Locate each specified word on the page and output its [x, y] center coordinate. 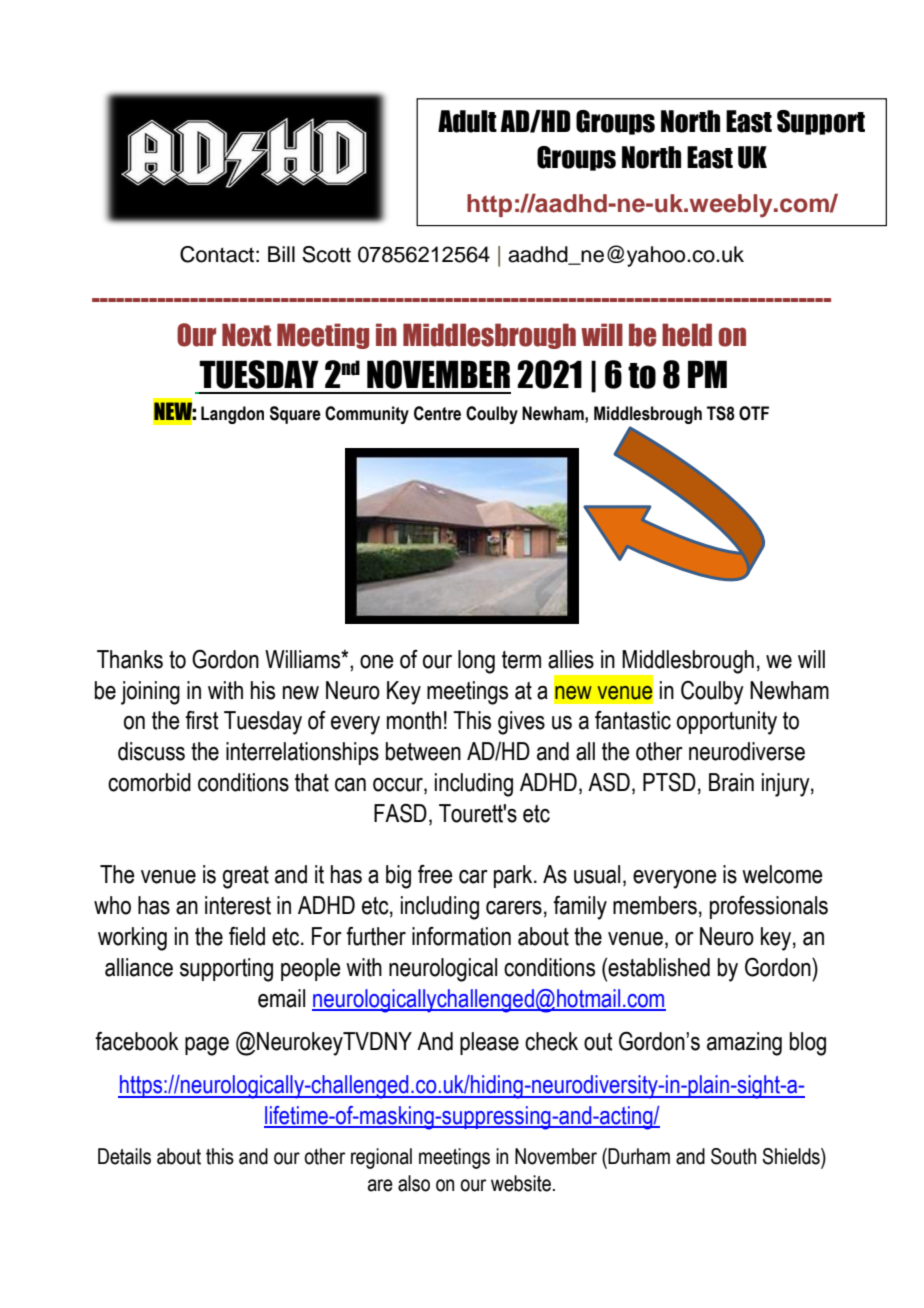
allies [571, 659]
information [461, 936]
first [202, 720]
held [687, 335]
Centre [437, 413]
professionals [769, 907]
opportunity [727, 723]
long [476, 662]
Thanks [130, 659]
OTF [754, 413]
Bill [281, 254]
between [423, 751]
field [247, 936]
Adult [467, 121]
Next [246, 335]
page [207, 1046]
